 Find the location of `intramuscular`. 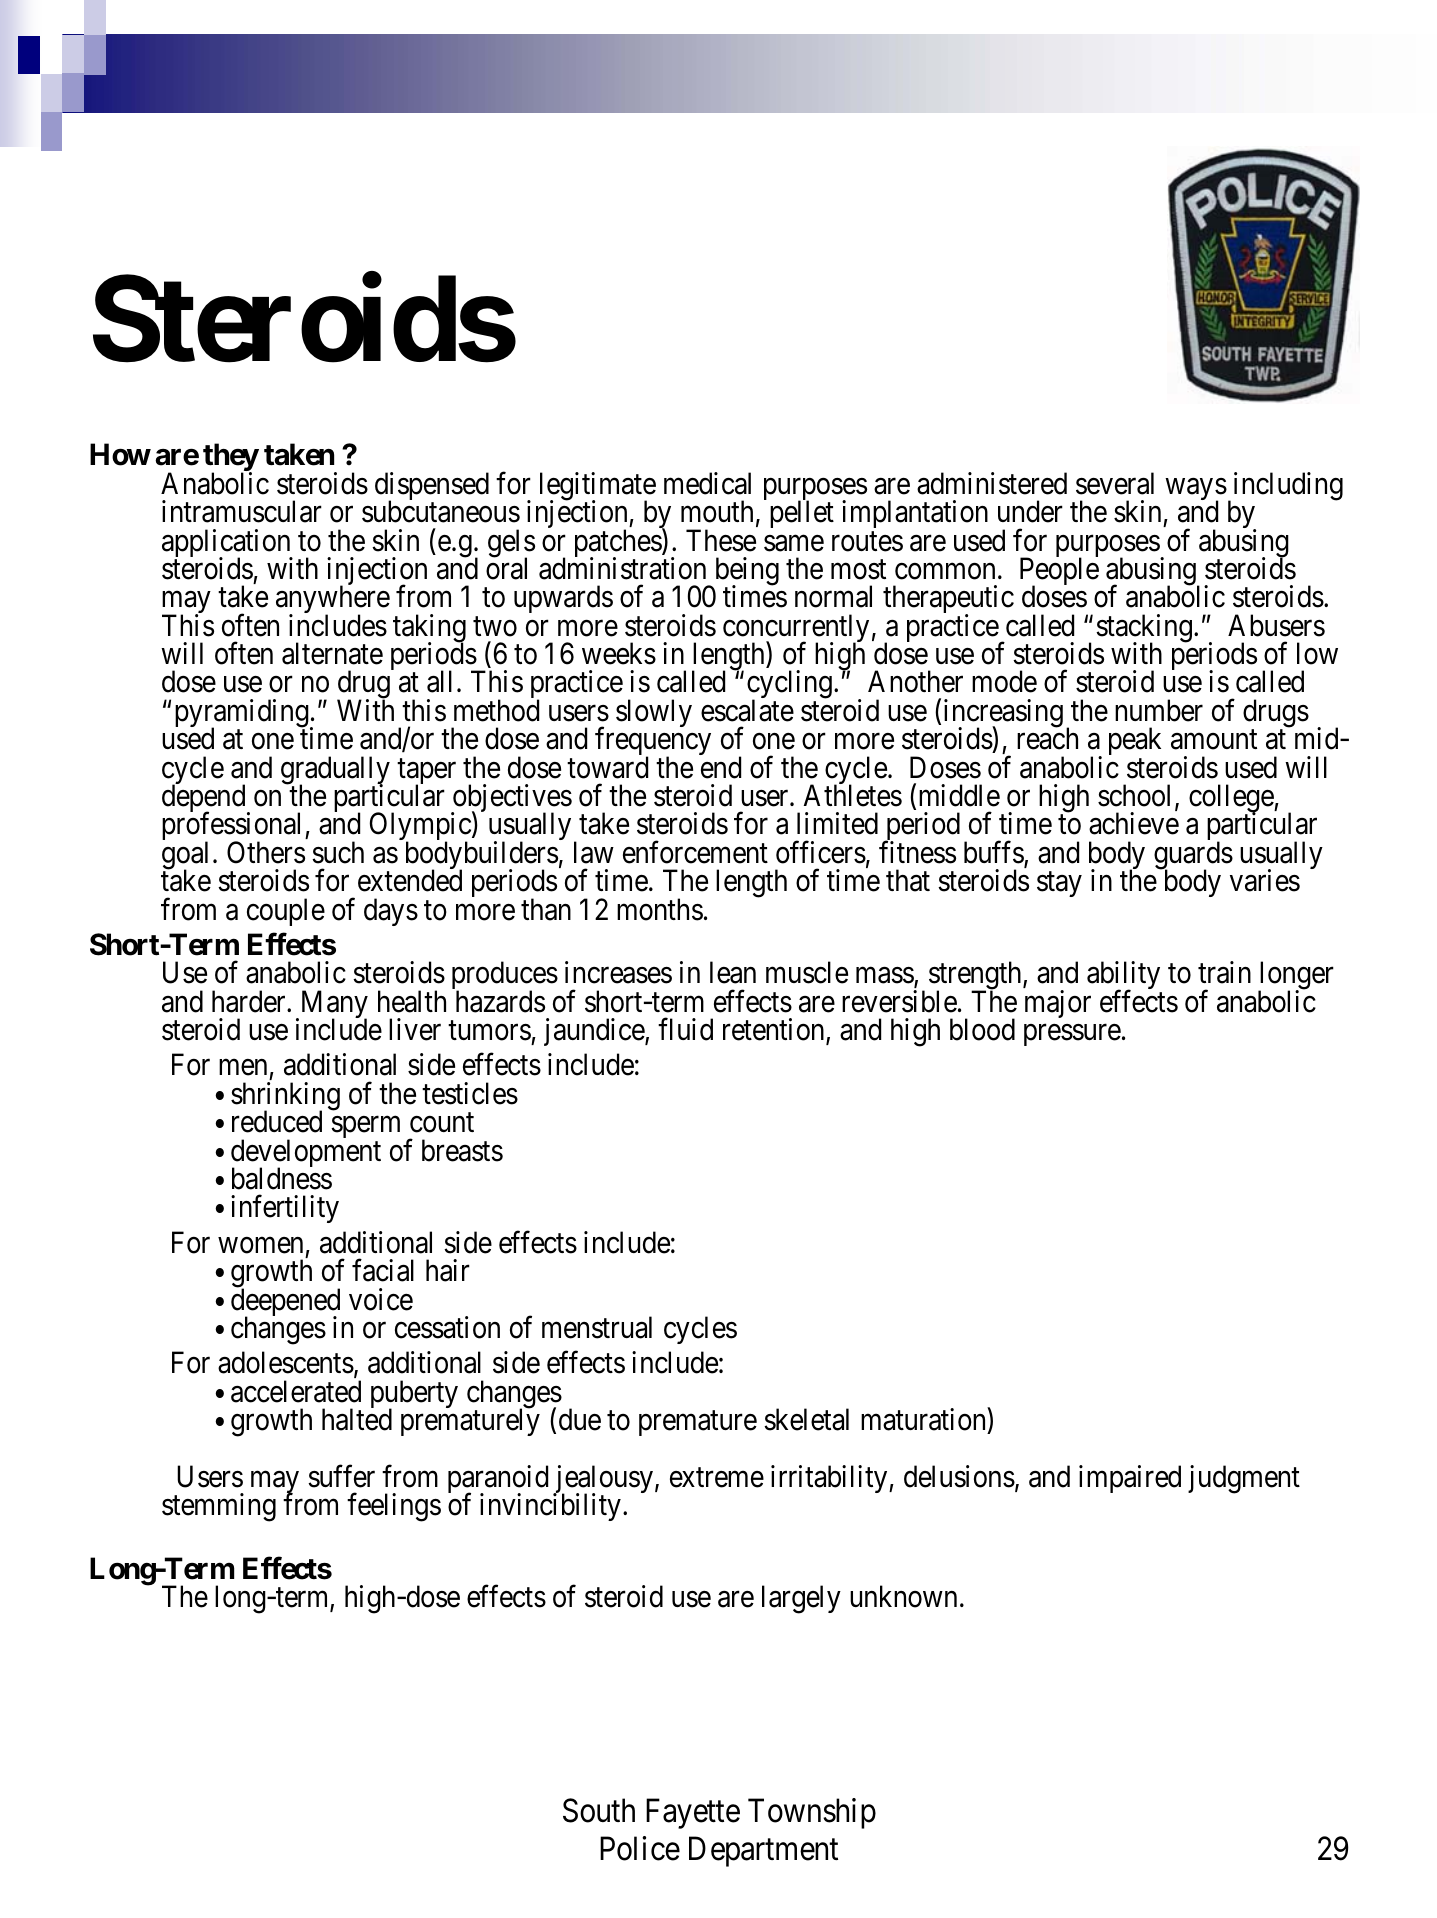

intramuscular is located at coordinates (242, 511).
